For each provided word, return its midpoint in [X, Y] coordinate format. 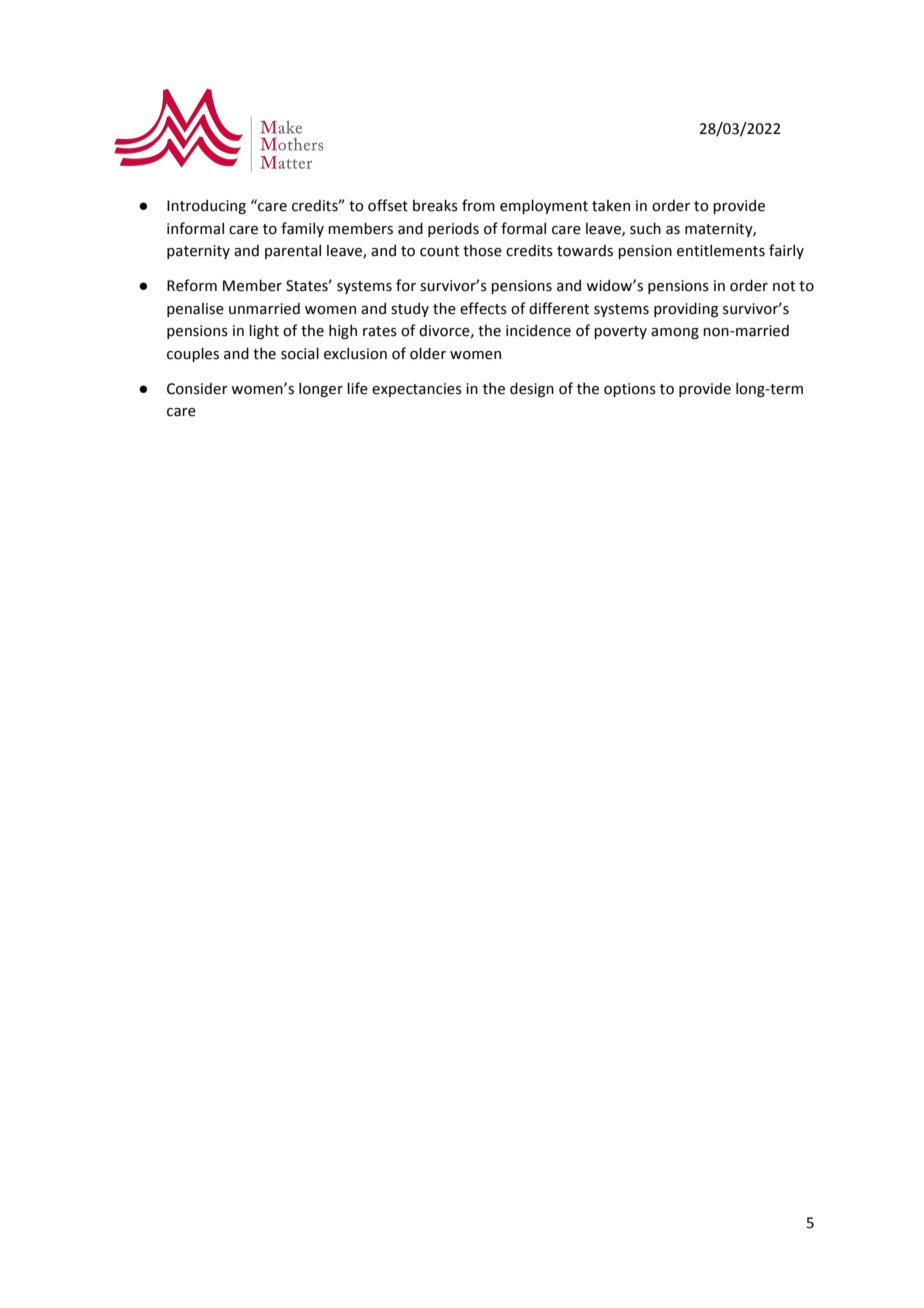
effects [483, 308]
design [532, 389]
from [478, 205]
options [630, 390]
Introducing [206, 206]
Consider [197, 388]
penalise [195, 309]
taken [611, 205]
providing [686, 309]
